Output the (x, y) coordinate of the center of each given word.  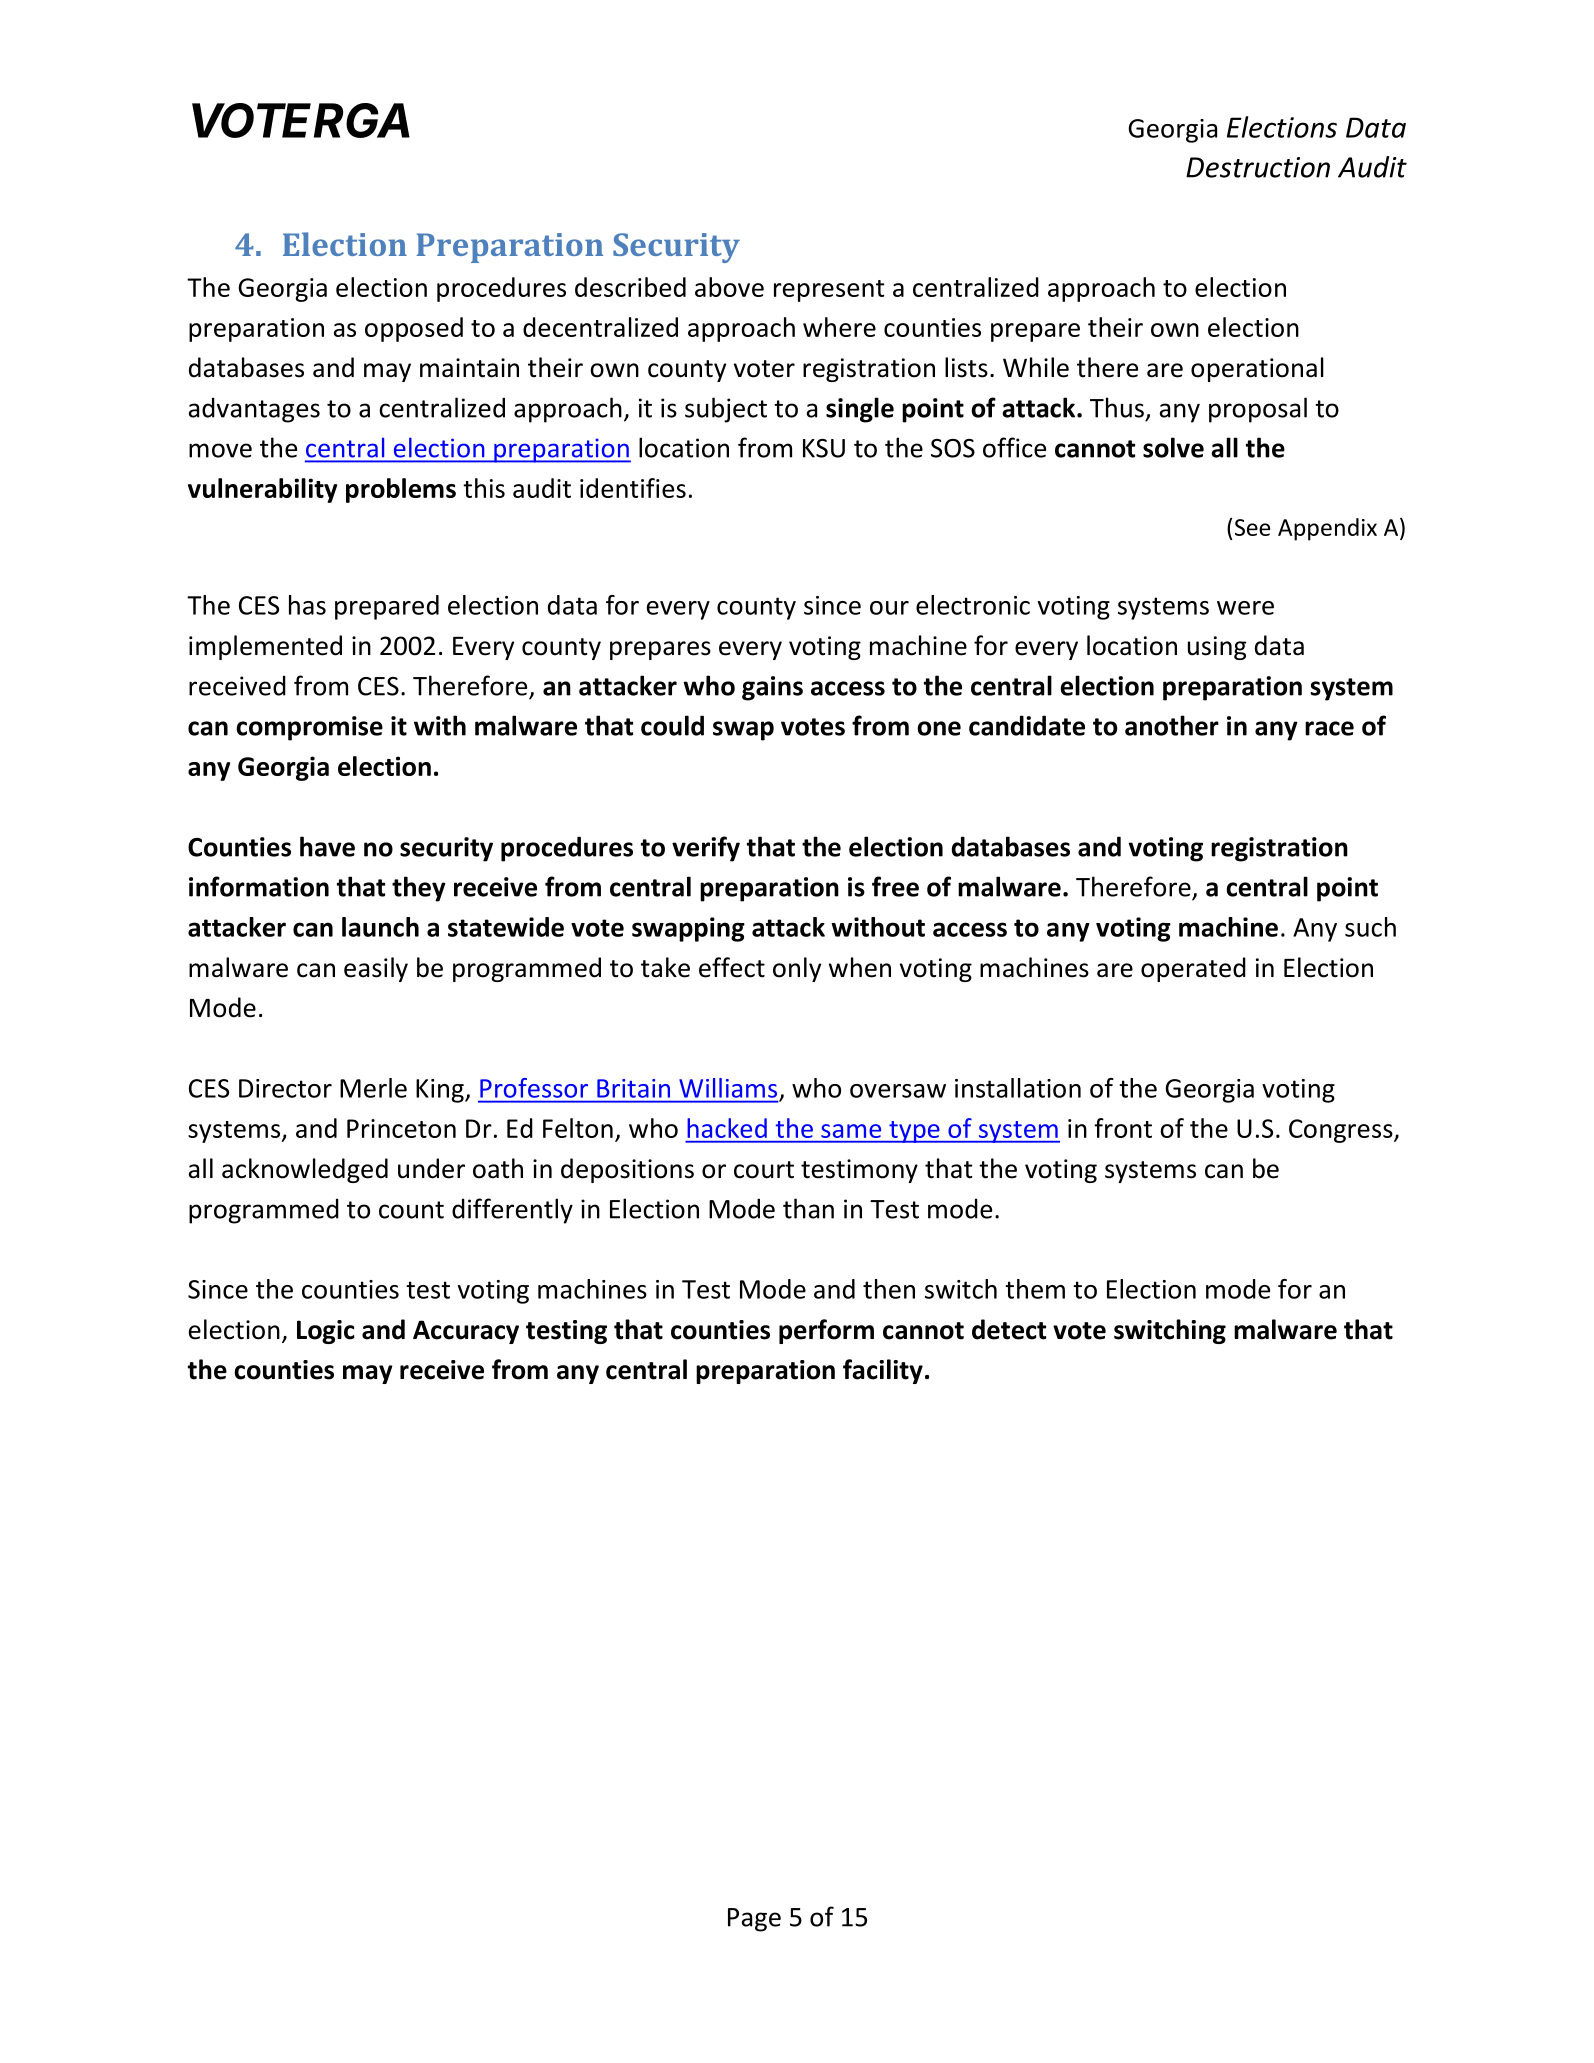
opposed (414, 329)
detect (1009, 1329)
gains (772, 688)
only (797, 969)
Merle (373, 1088)
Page (754, 1920)
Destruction (1258, 167)
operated (1193, 969)
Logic (326, 1332)
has (307, 605)
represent (829, 291)
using (1217, 648)
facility (883, 1371)
